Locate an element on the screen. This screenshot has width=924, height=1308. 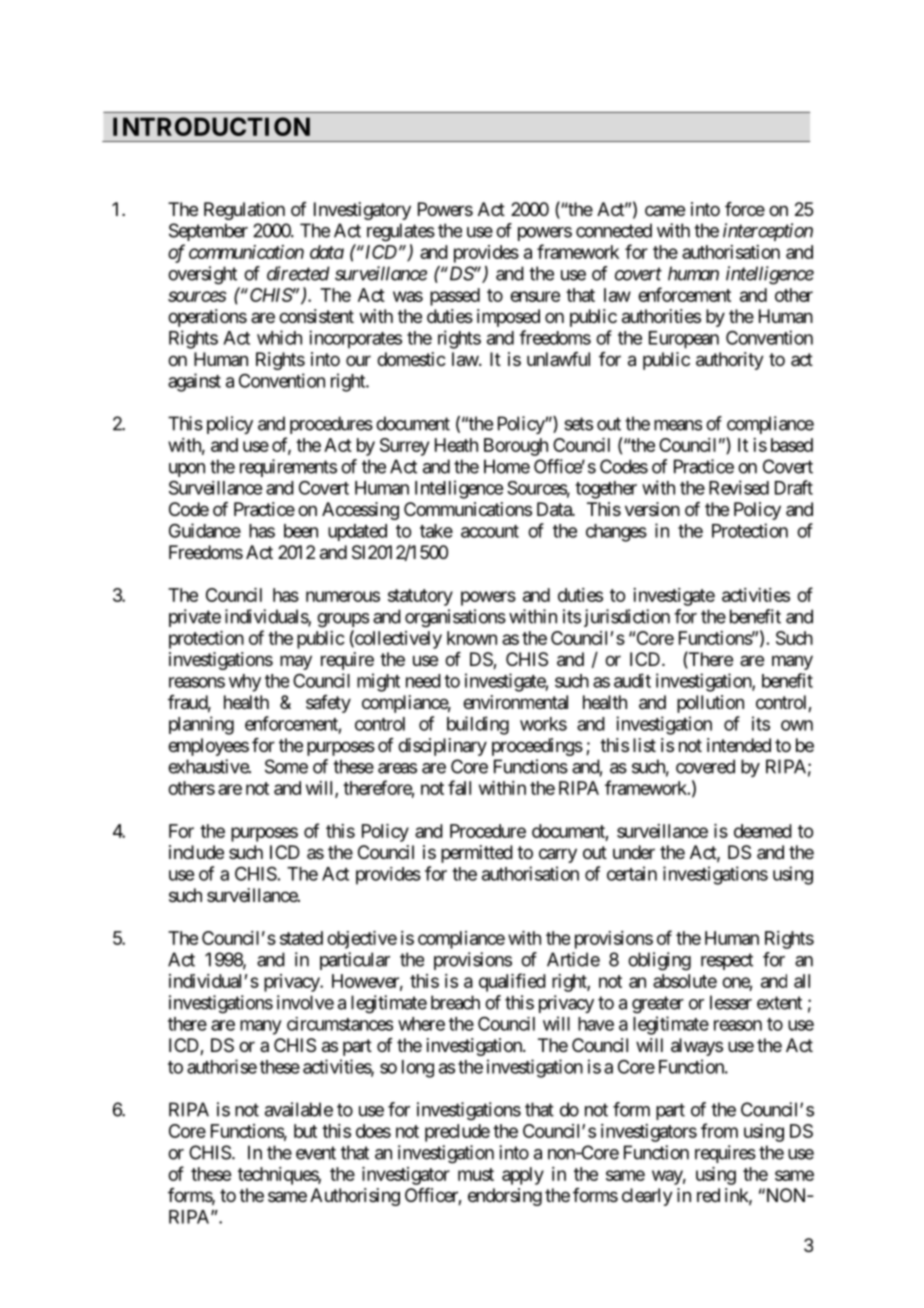
known is located at coordinates (472, 638).
